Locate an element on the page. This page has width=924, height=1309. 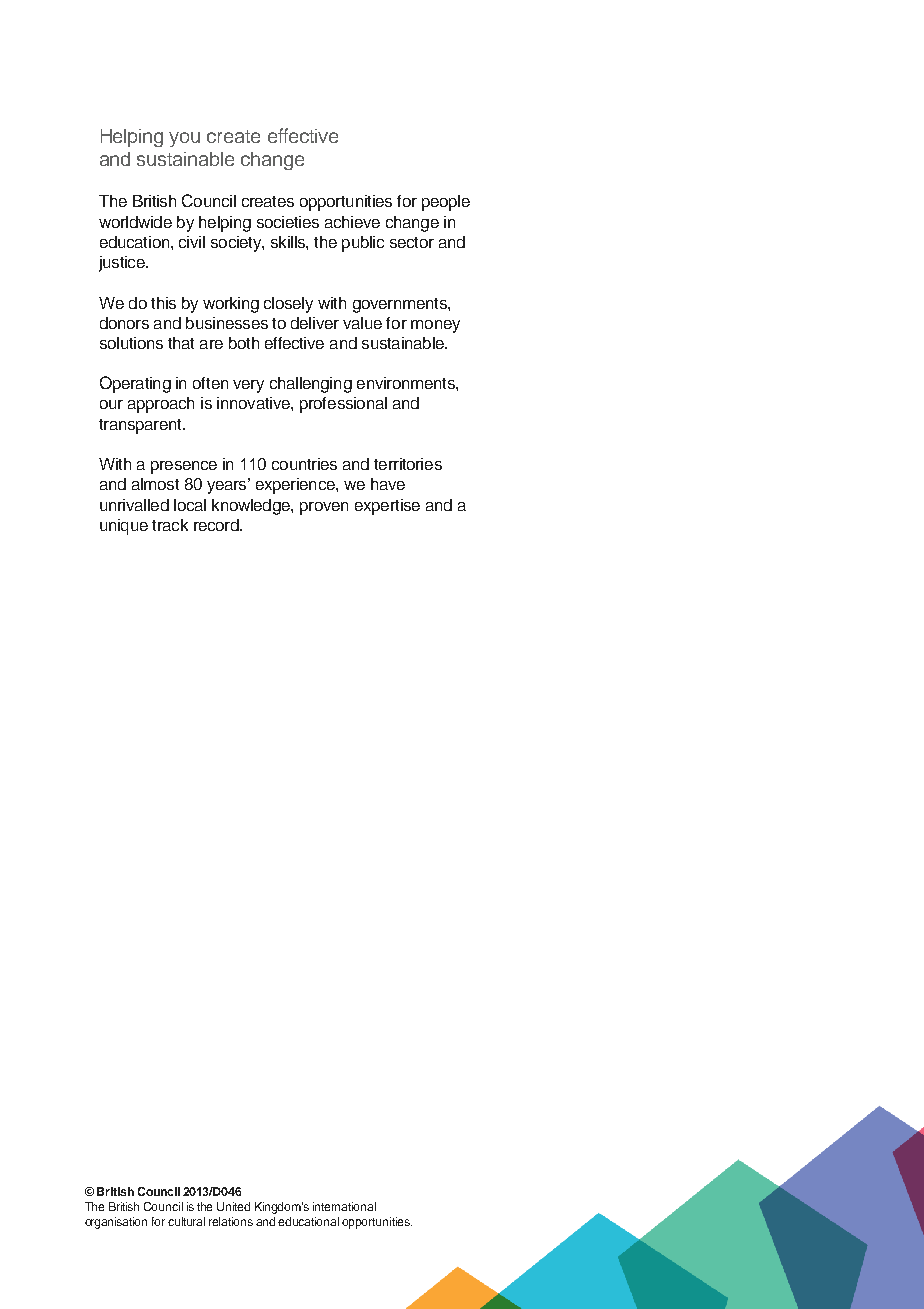
expertise is located at coordinates (387, 507).
